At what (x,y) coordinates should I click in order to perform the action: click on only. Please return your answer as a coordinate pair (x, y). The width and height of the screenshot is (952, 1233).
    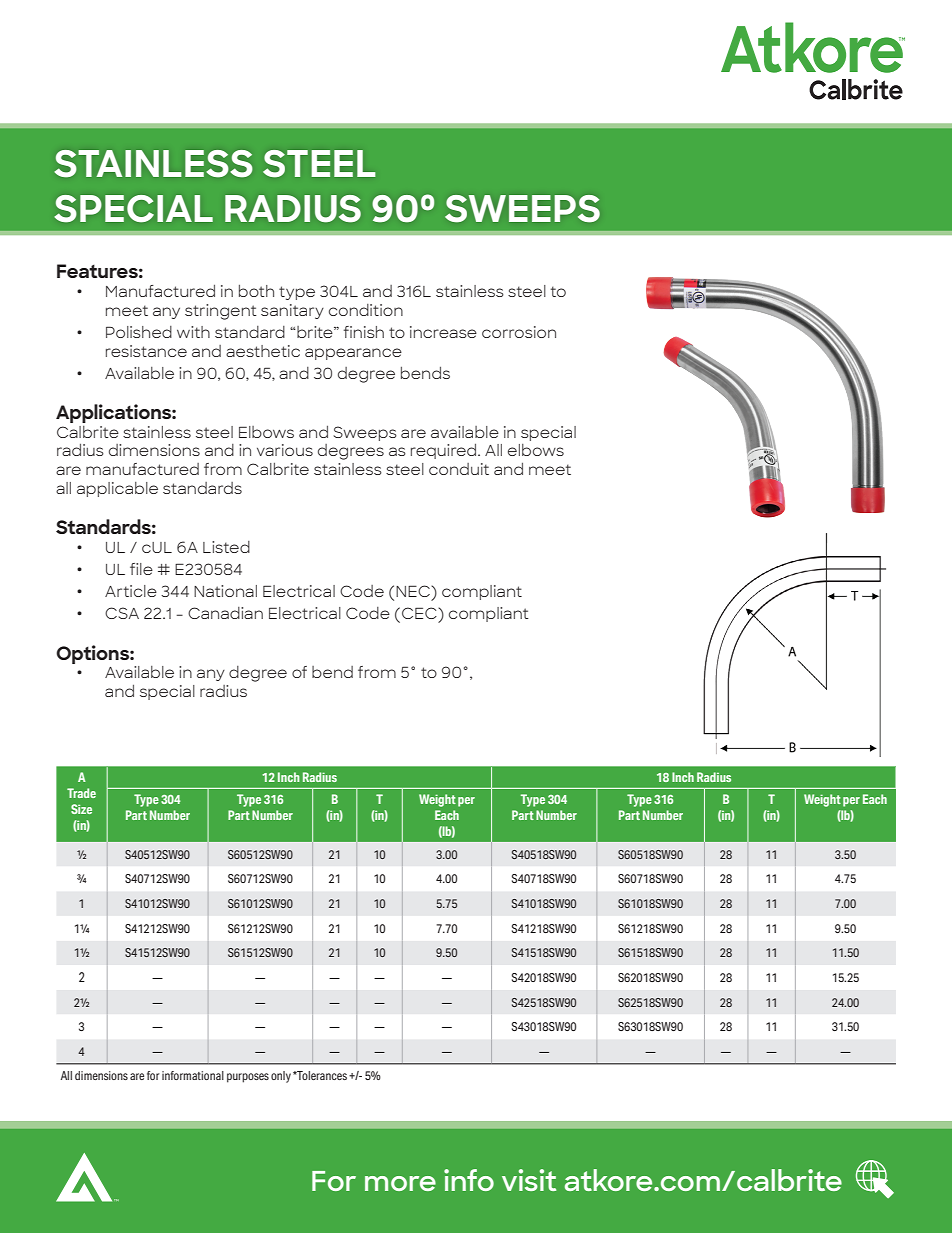
    Looking at the image, I should click on (281, 1077).
